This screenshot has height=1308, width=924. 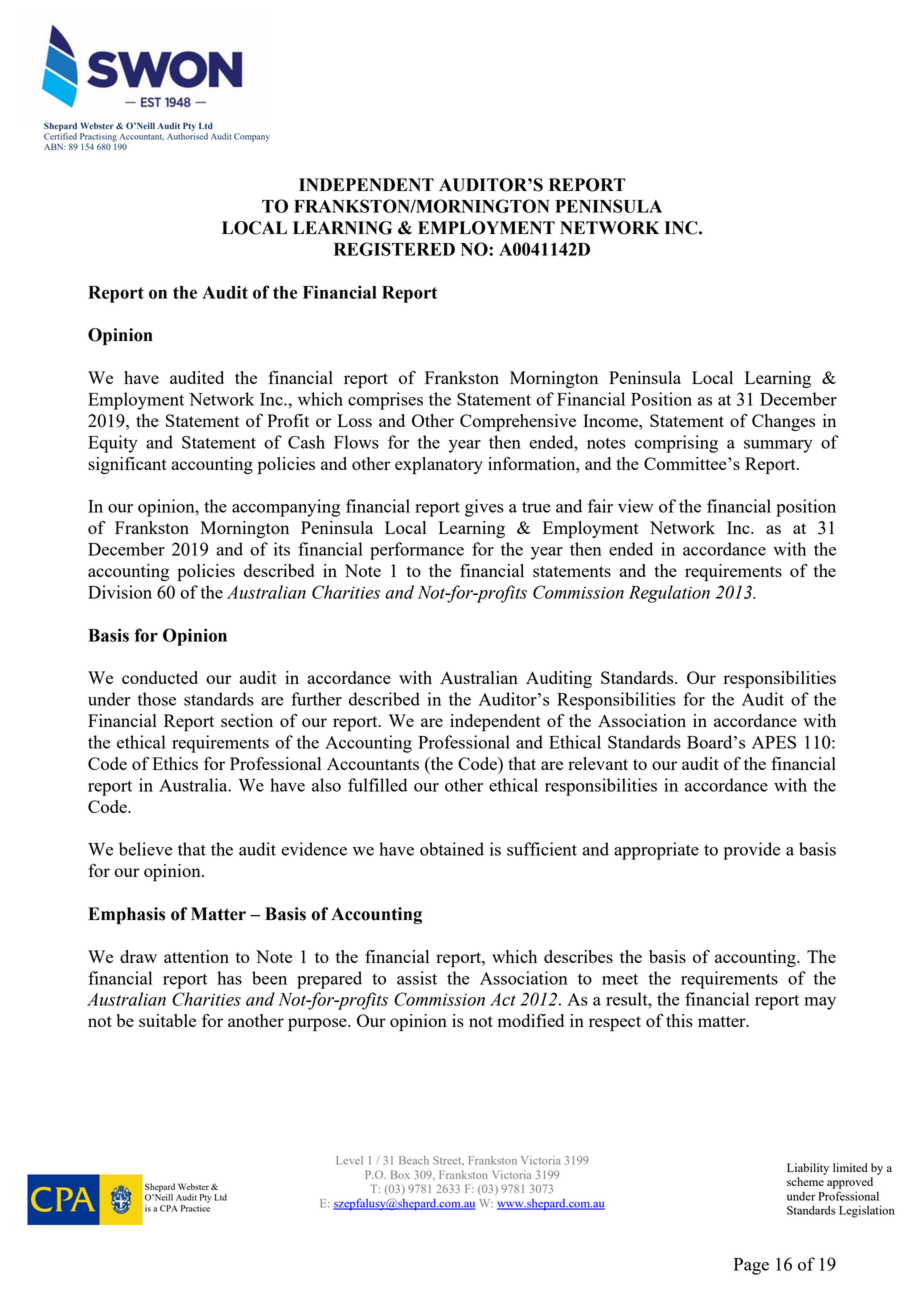 What do you see at coordinates (394, 249) in the screenshot?
I see `REGISTERED` at bounding box center [394, 249].
